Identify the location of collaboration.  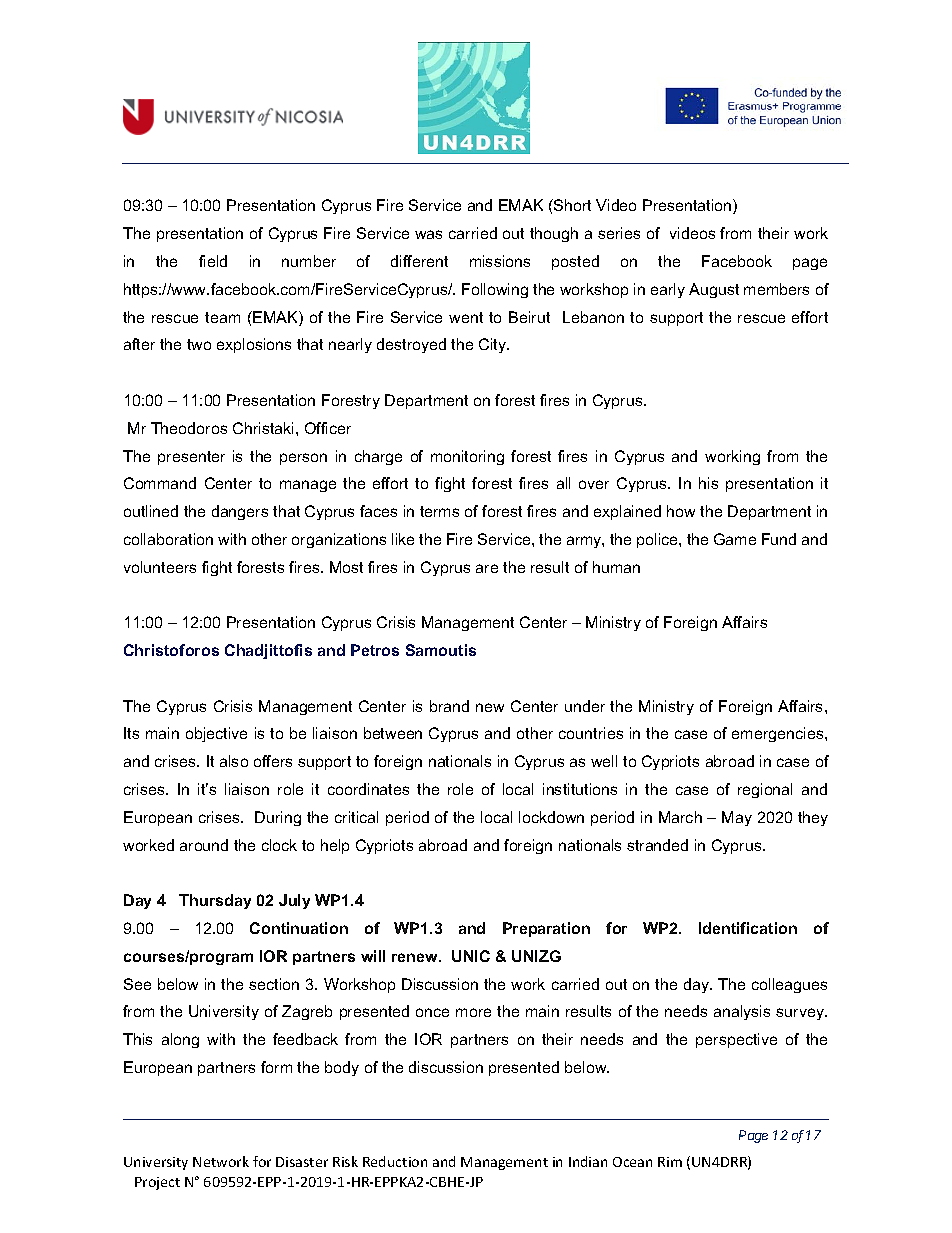
(168, 539).
